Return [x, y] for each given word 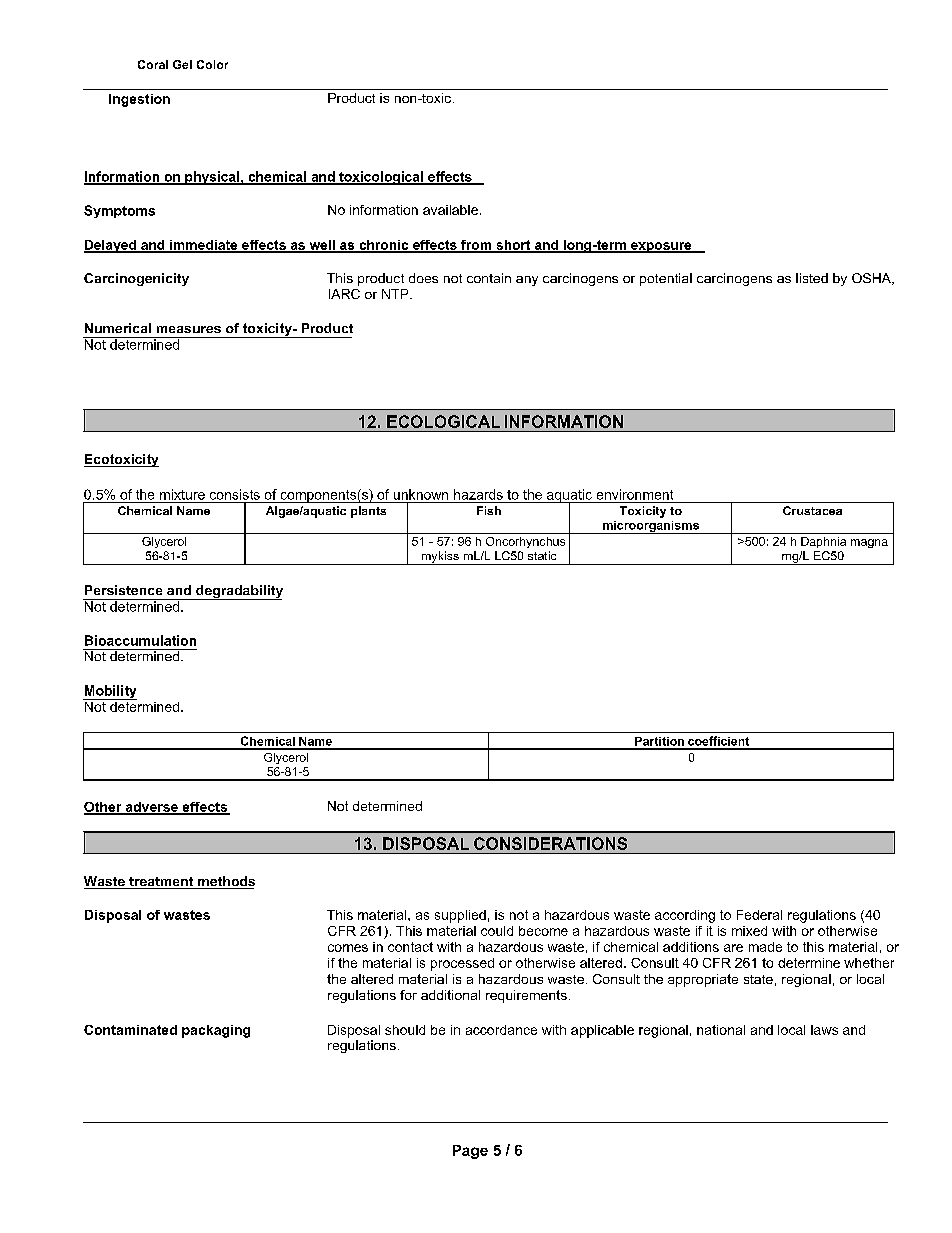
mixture [182, 494]
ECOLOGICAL [443, 421]
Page [470, 1152]
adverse [151, 808]
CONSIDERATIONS [550, 843]
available [450, 210]
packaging [216, 1031]
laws [824, 1030]
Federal [759, 915]
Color [212, 64]
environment [635, 494]
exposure [661, 247]
